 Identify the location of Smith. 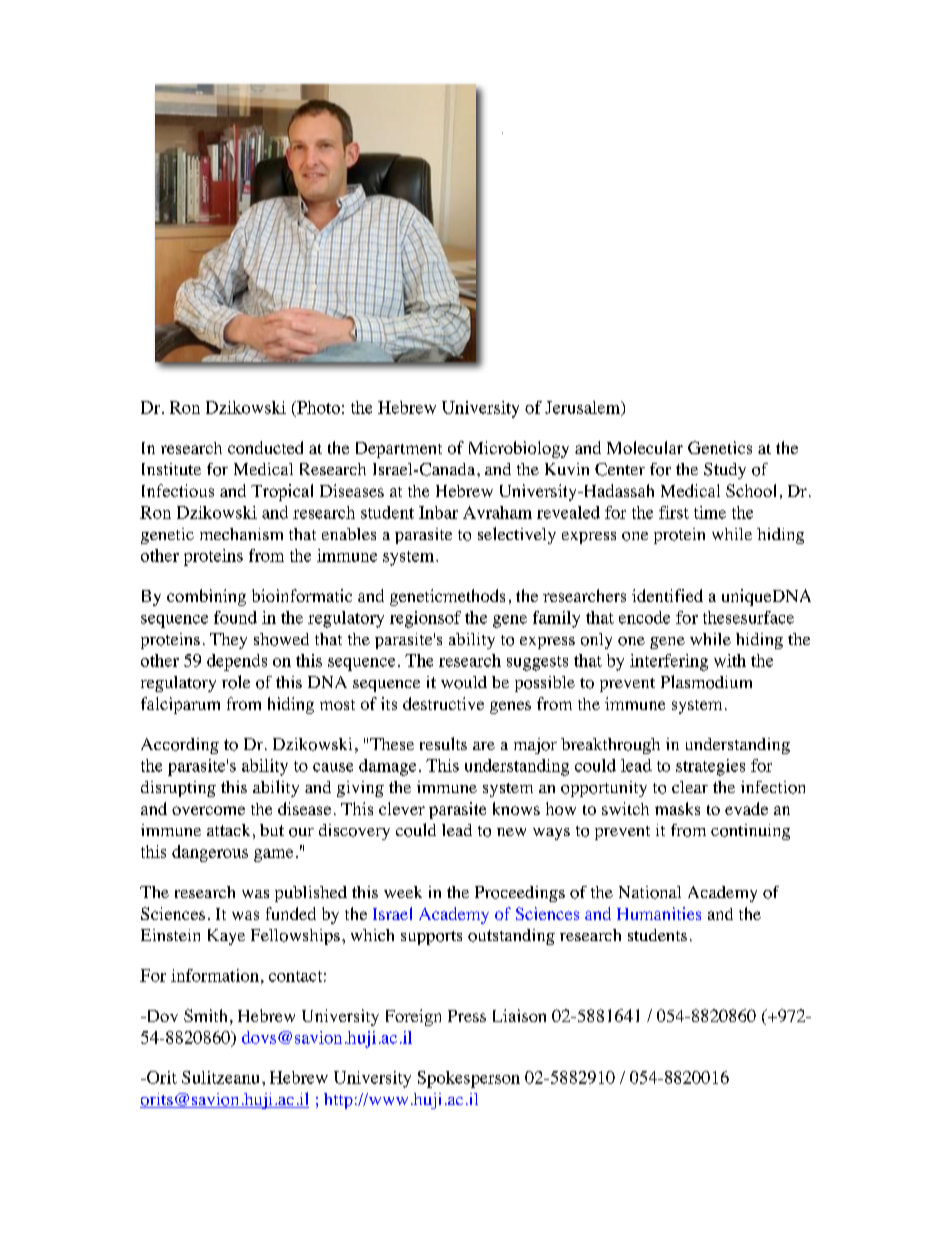
(205, 1015).
